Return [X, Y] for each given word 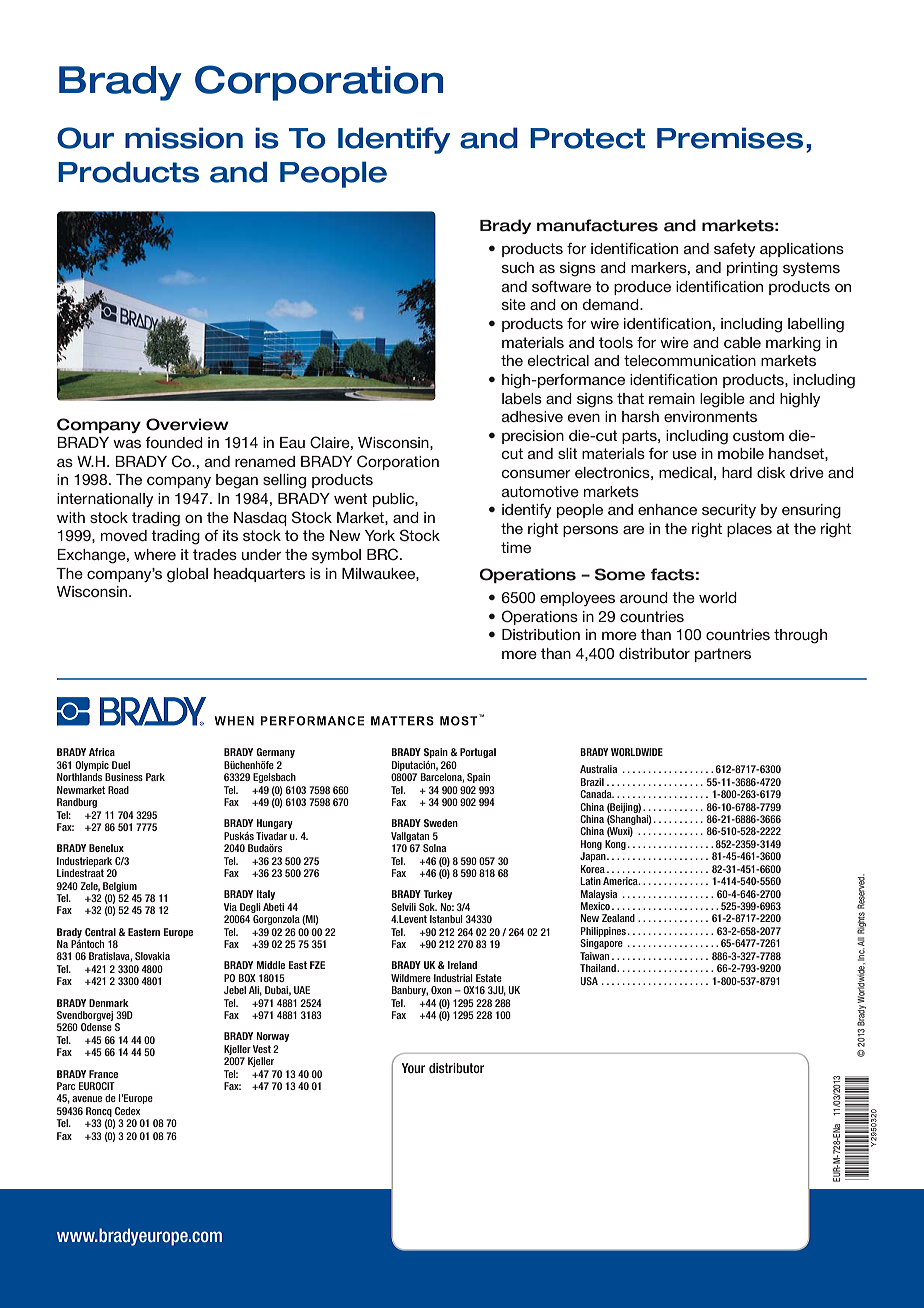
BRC [384, 554]
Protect [587, 138]
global [187, 575]
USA [589, 981]
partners [723, 655]
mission [184, 138]
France [103, 1074]
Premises [730, 138]
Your [413, 1068]
